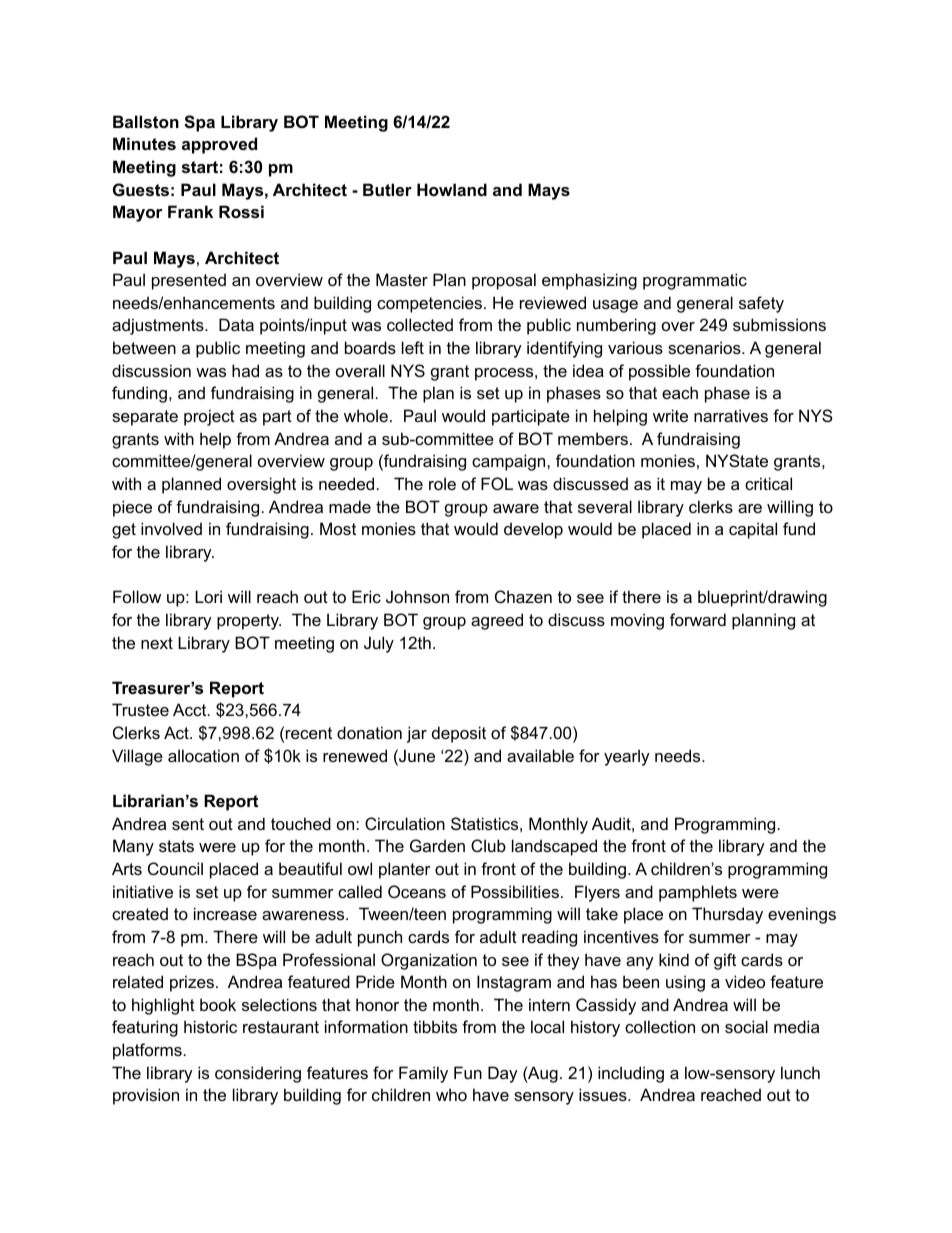  I want to click on programmatic, so click(695, 281).
